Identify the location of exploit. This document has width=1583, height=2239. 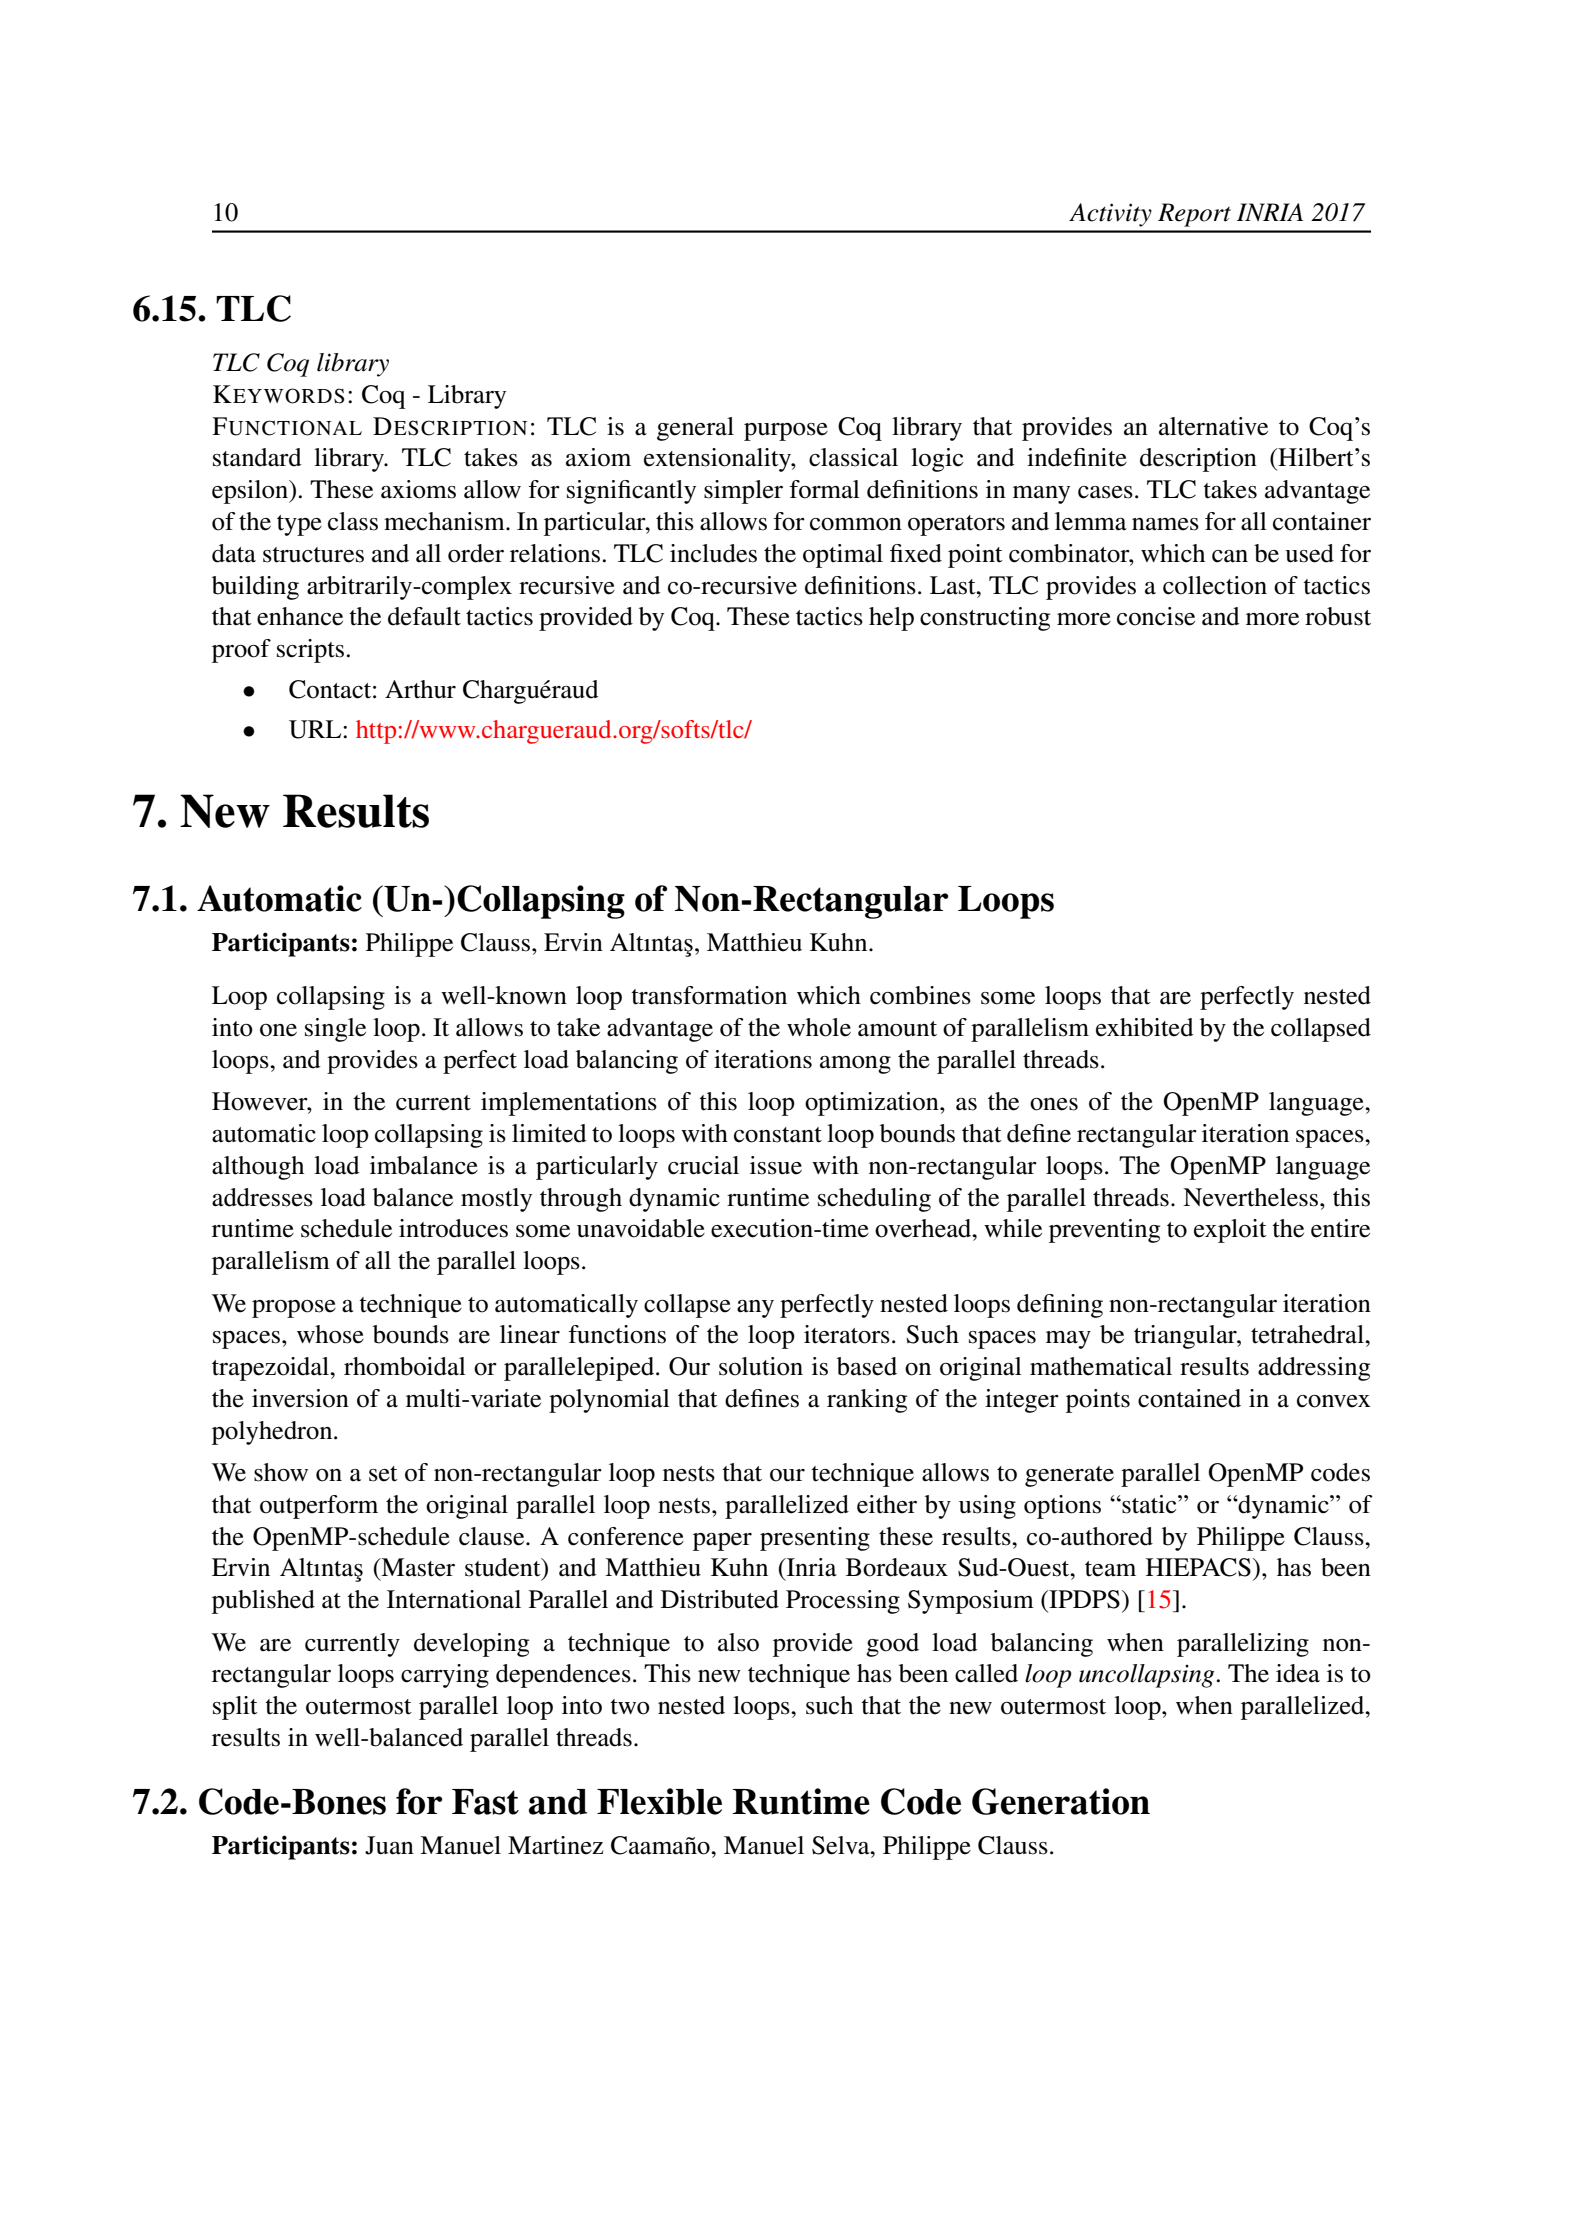
(1230, 1231).
